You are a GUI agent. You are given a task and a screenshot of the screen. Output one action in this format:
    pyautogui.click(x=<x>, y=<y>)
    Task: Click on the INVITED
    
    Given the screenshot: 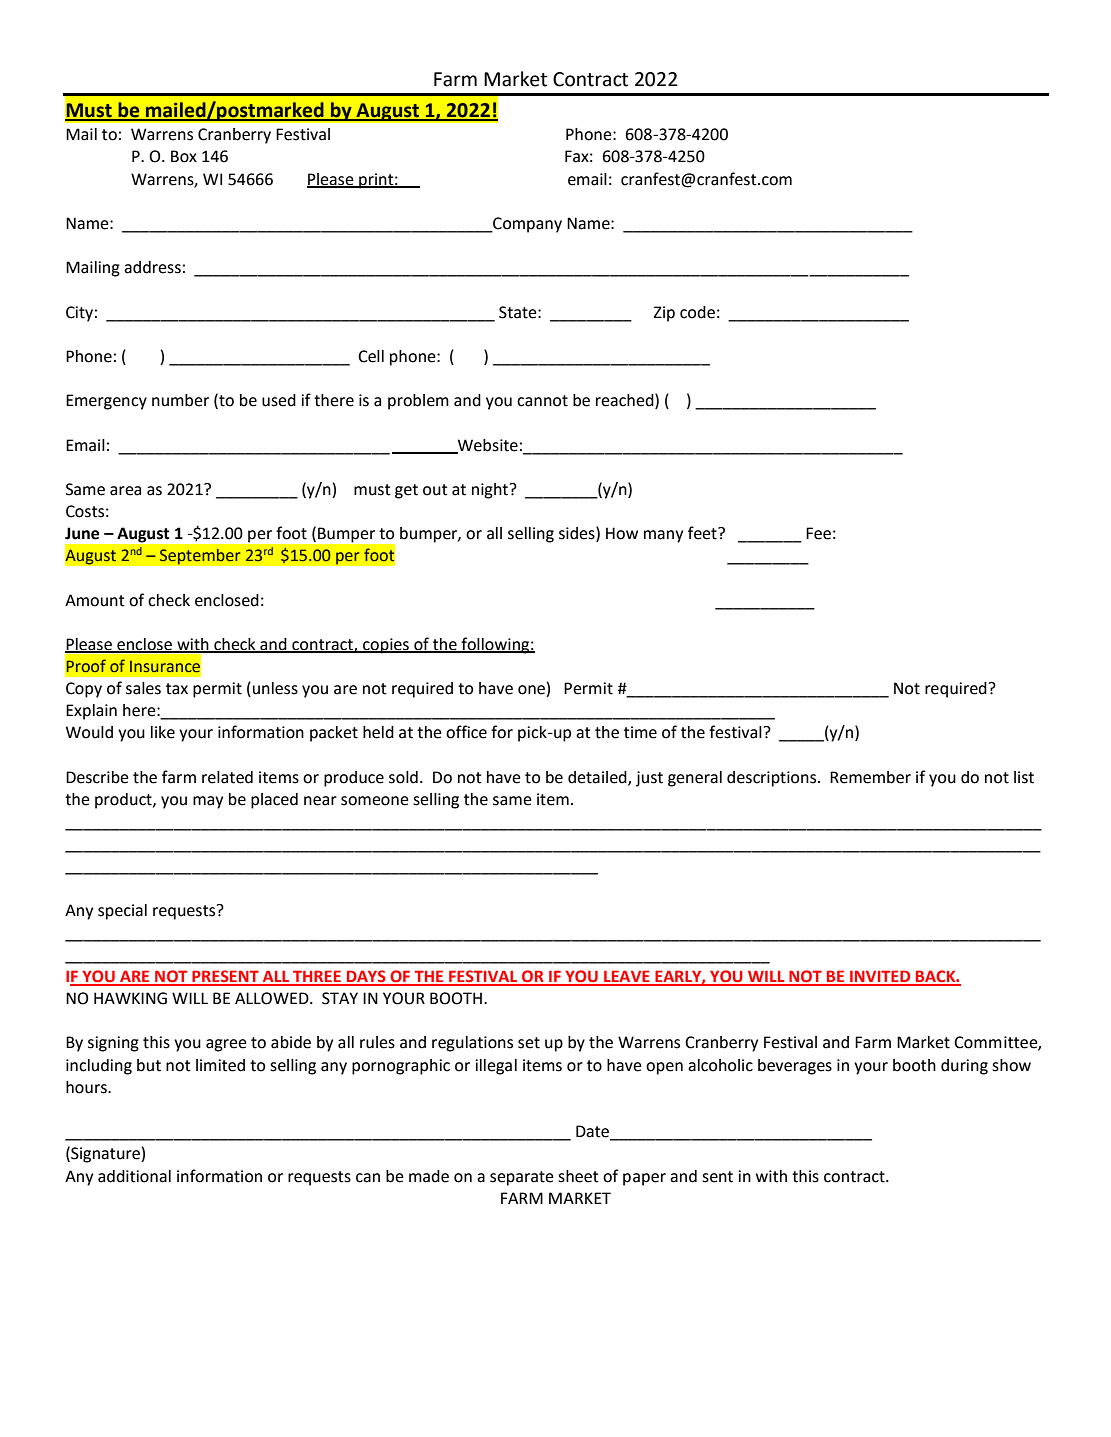 What is the action you would take?
    pyautogui.click(x=880, y=977)
